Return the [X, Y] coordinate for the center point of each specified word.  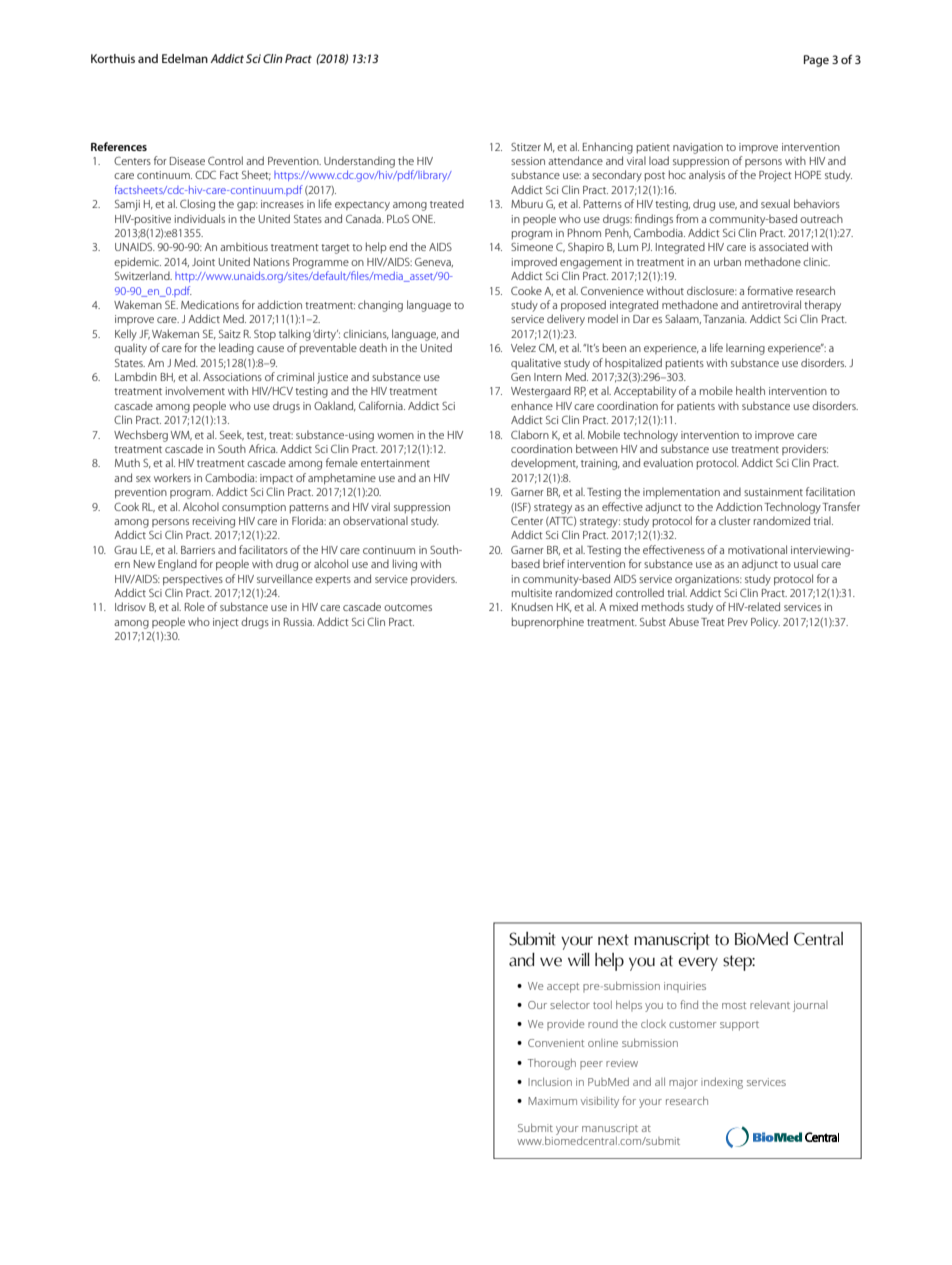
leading [236, 349]
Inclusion [550, 1081]
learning [745, 349]
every [698, 964]
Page [816, 61]
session [528, 161]
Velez [523, 347]
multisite [532, 592]
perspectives [193, 580]
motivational [757, 549]
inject [226, 623]
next [613, 940]
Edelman [185, 58]
